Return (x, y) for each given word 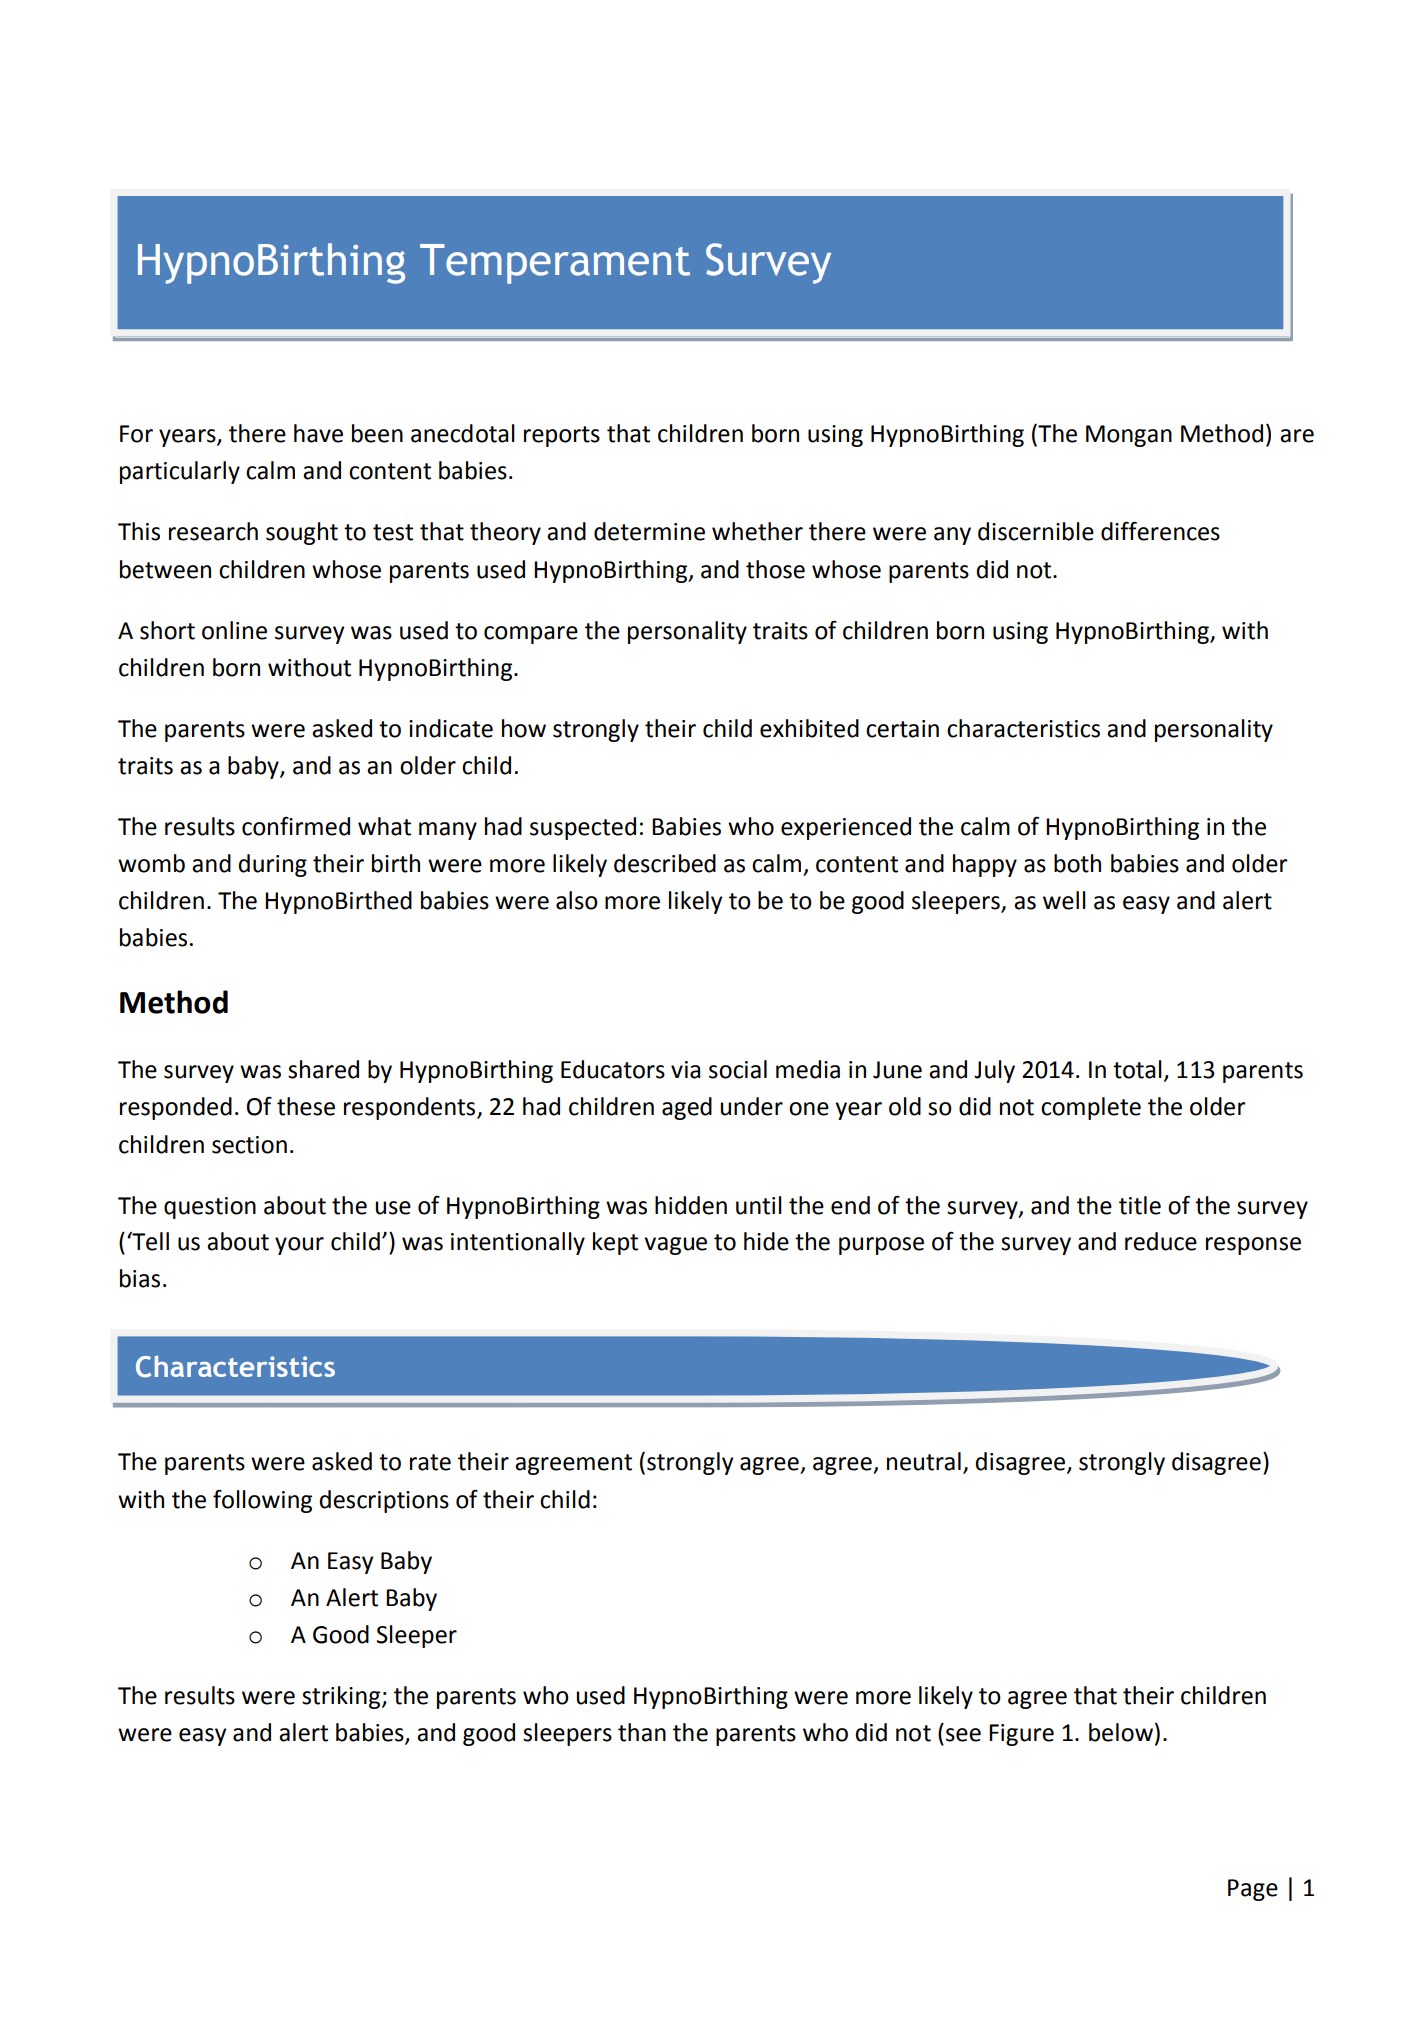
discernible (1036, 531)
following (262, 1501)
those (775, 569)
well (1064, 900)
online (234, 630)
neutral (924, 1461)
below (1121, 1732)
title (1140, 1205)
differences (1160, 531)
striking (342, 1697)
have (318, 433)
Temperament (555, 264)
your (299, 1246)
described (665, 863)
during (273, 865)
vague (675, 1246)
